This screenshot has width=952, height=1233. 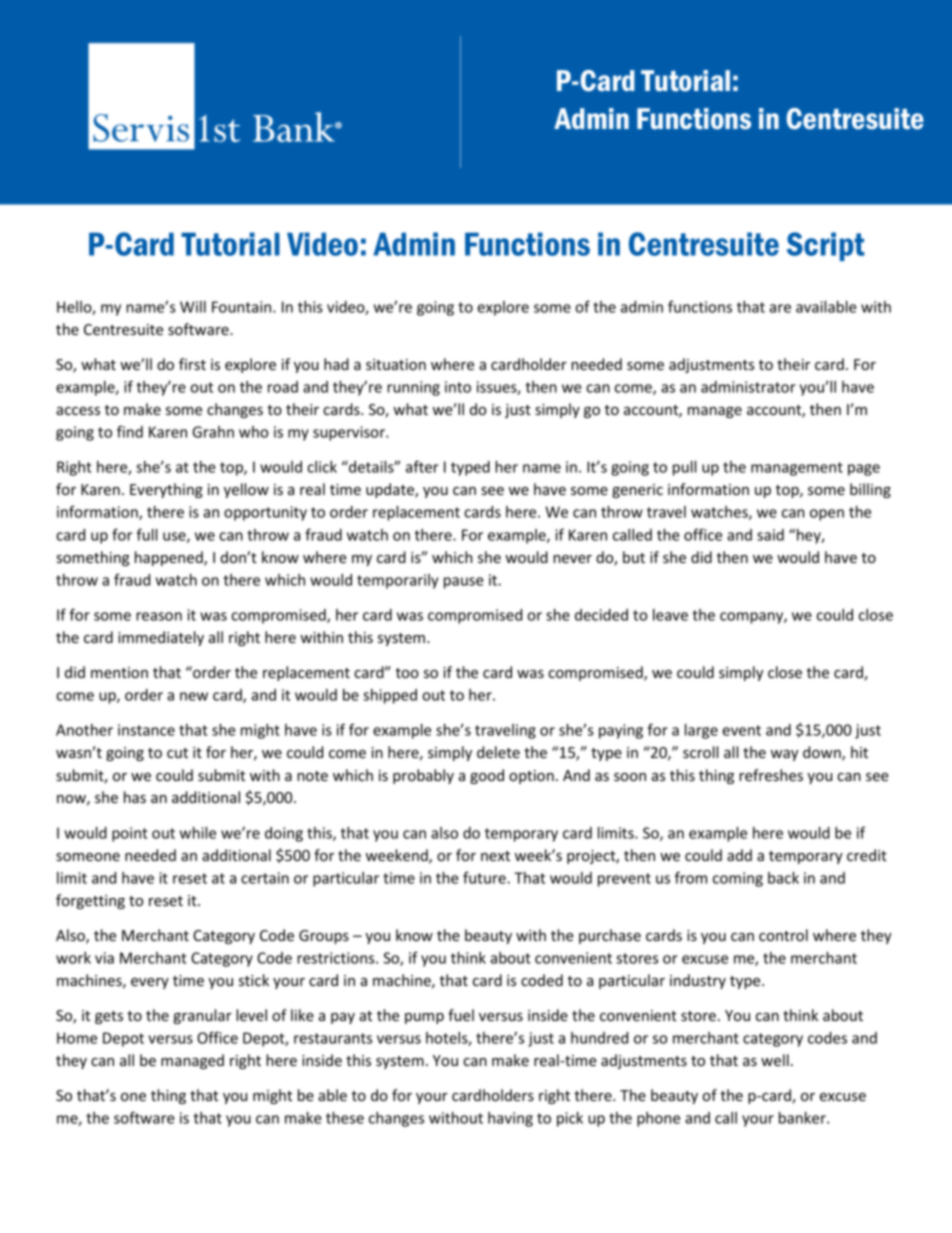 I want to click on situation, so click(x=396, y=364).
